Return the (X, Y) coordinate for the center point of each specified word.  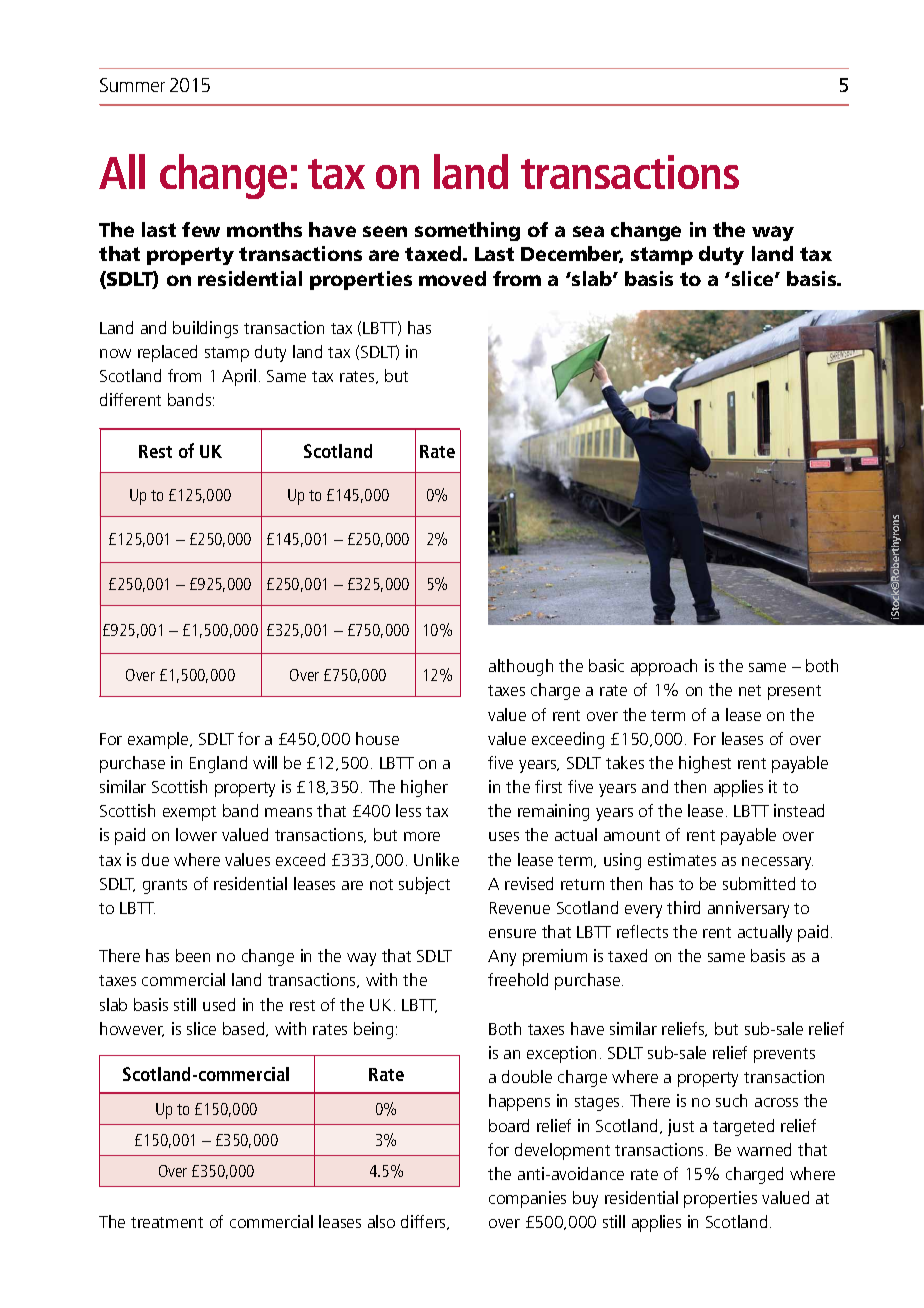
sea (588, 231)
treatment (167, 1222)
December (572, 254)
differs (425, 1222)
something (467, 231)
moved (452, 278)
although (521, 667)
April (239, 377)
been (193, 955)
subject (424, 885)
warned (764, 1149)
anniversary (748, 909)
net (750, 690)
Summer (132, 85)
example (159, 740)
